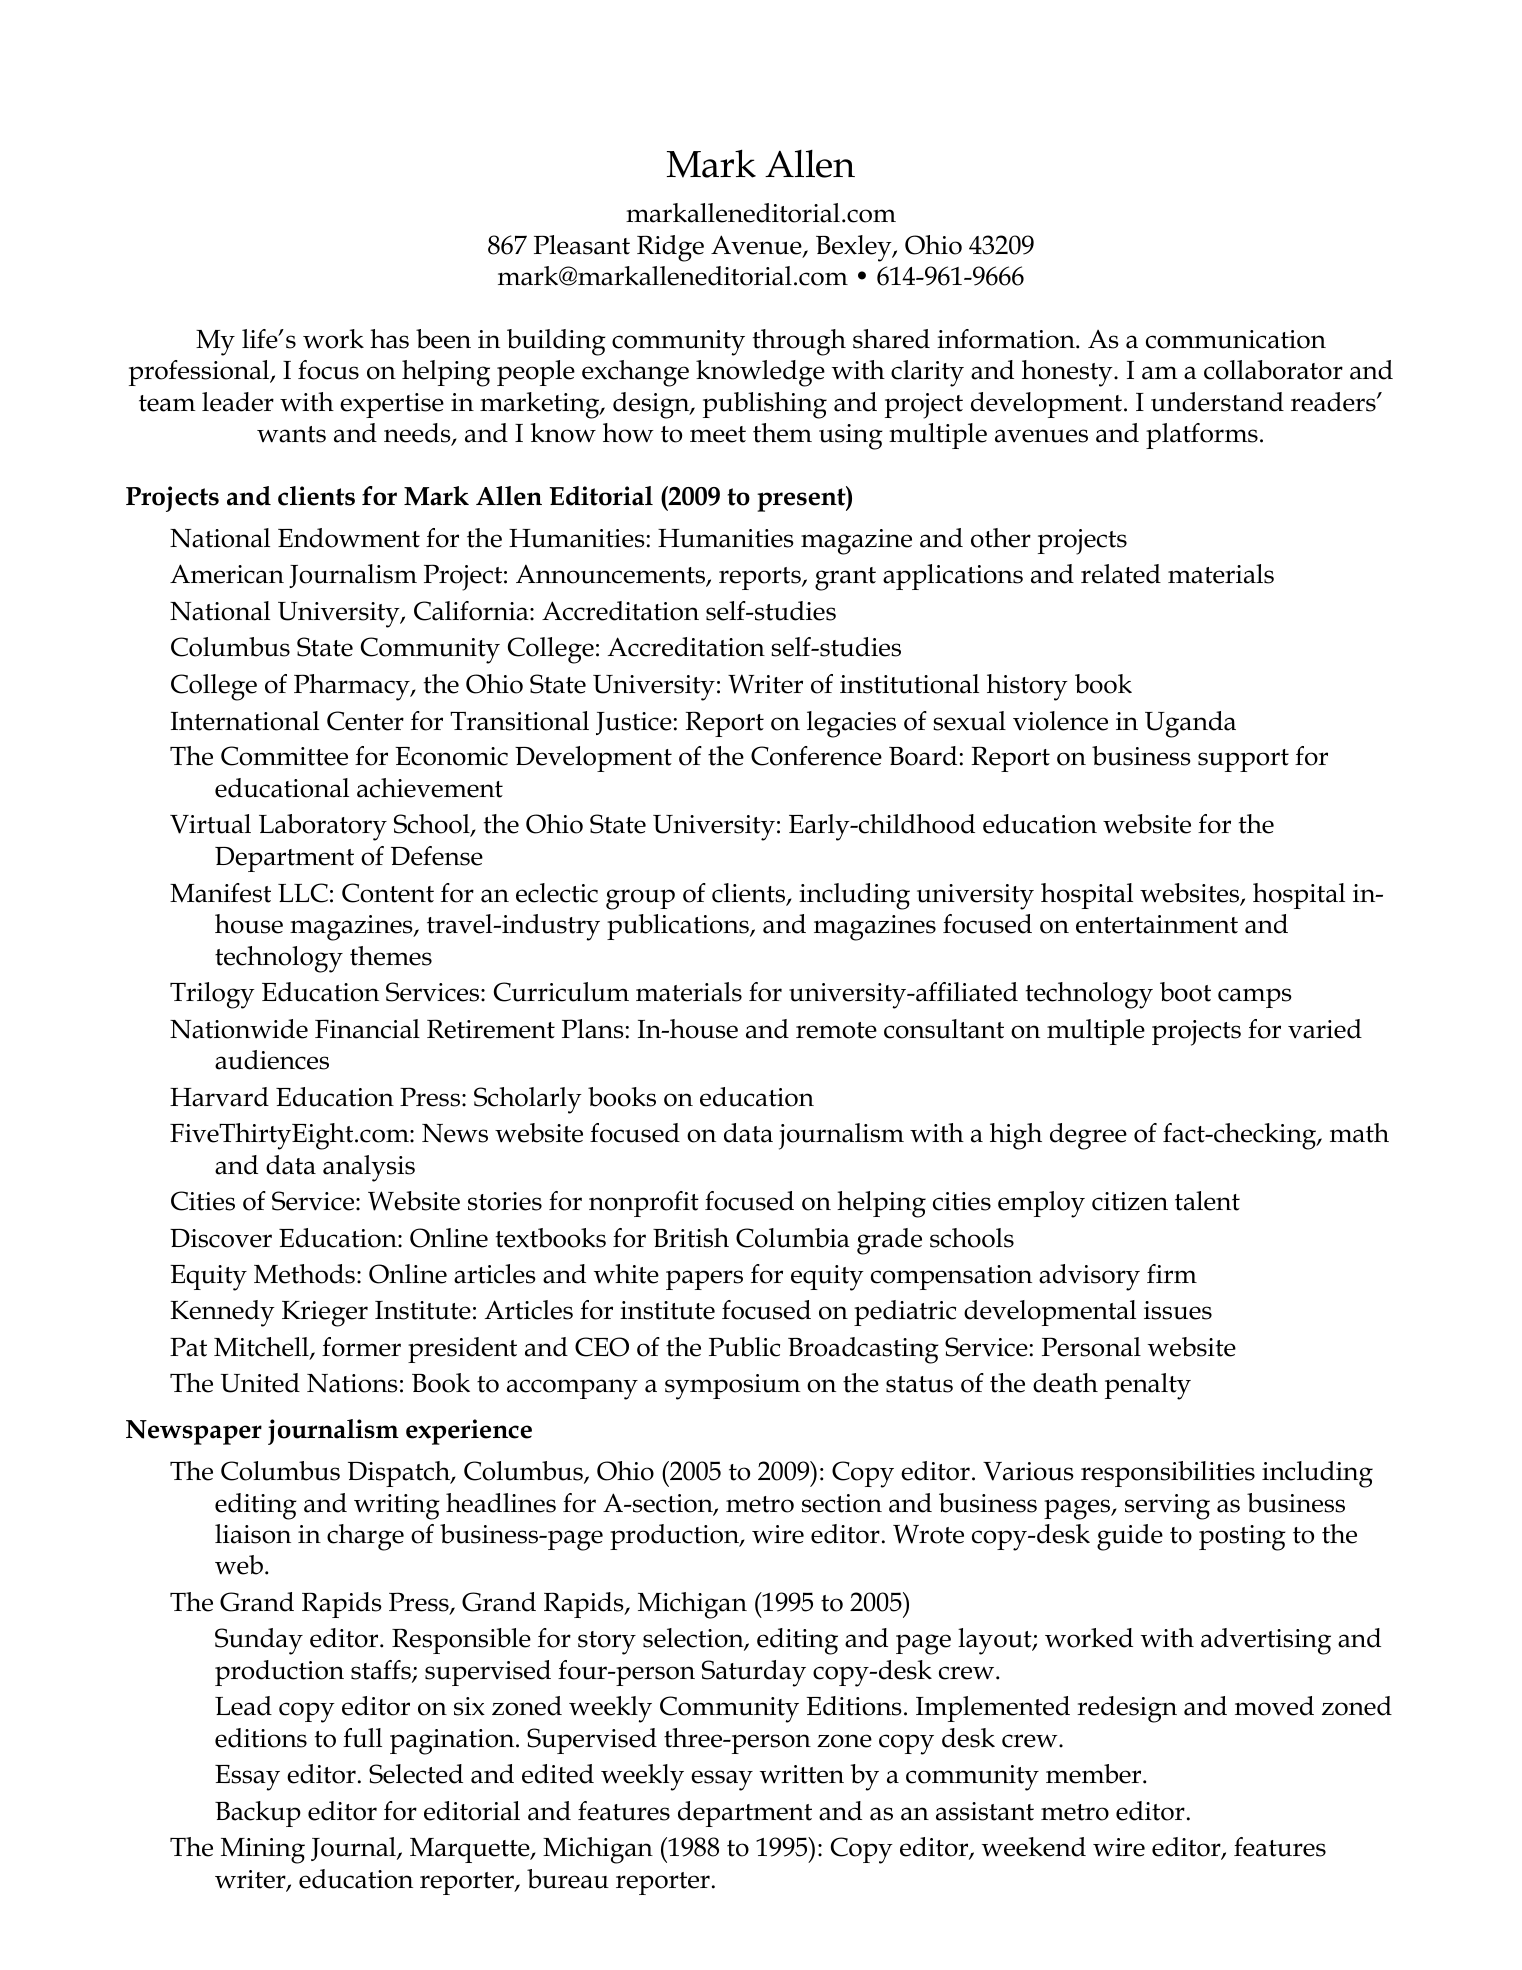 The image size is (1522, 1970). What do you see at coordinates (799, 342) in the screenshot?
I see `through` at bounding box center [799, 342].
